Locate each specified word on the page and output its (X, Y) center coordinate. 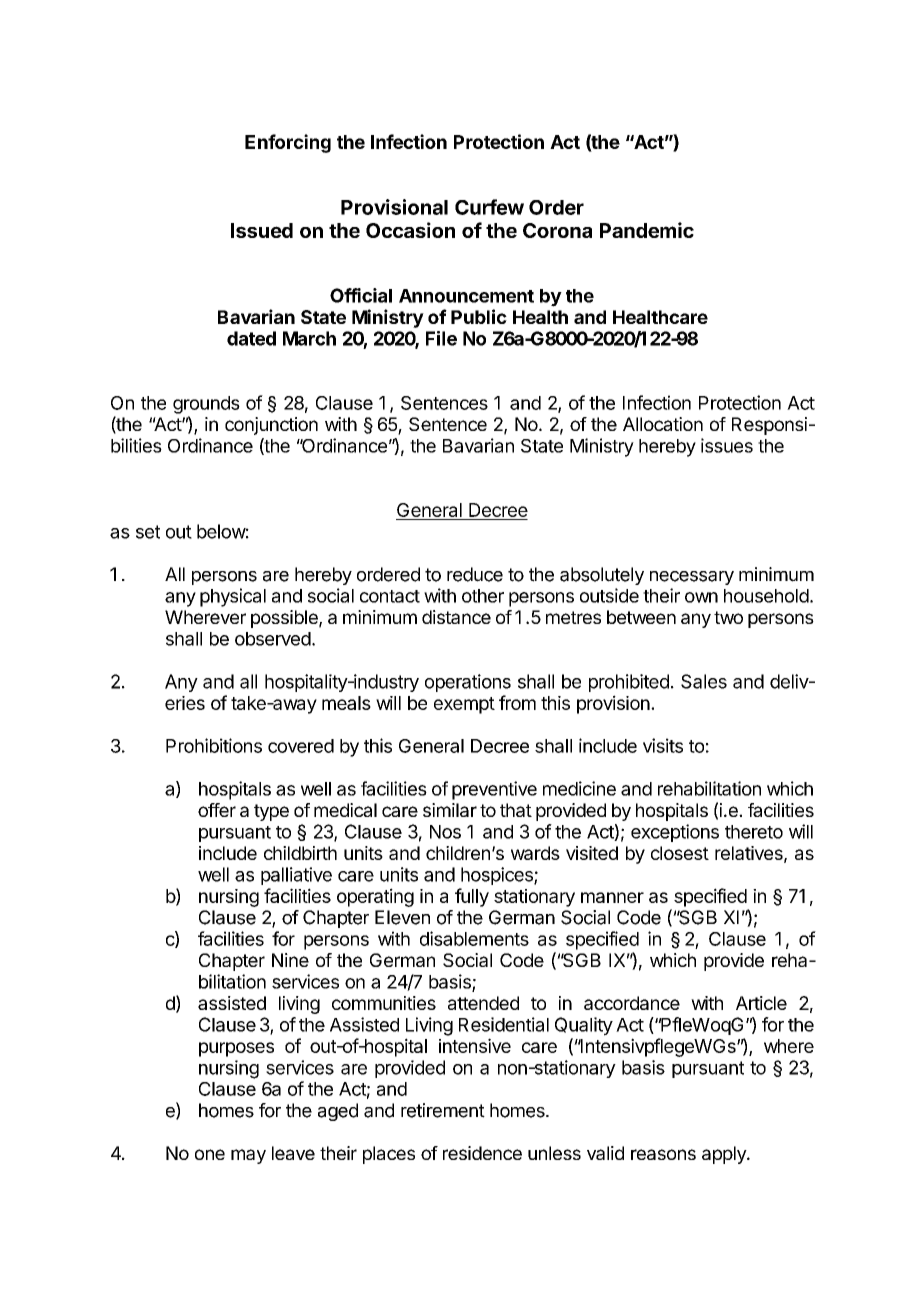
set (148, 532)
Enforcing (288, 143)
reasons (663, 1154)
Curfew (489, 207)
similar (450, 810)
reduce (475, 574)
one (210, 1154)
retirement (443, 1110)
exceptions (675, 833)
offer (217, 810)
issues (727, 445)
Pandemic (647, 230)
